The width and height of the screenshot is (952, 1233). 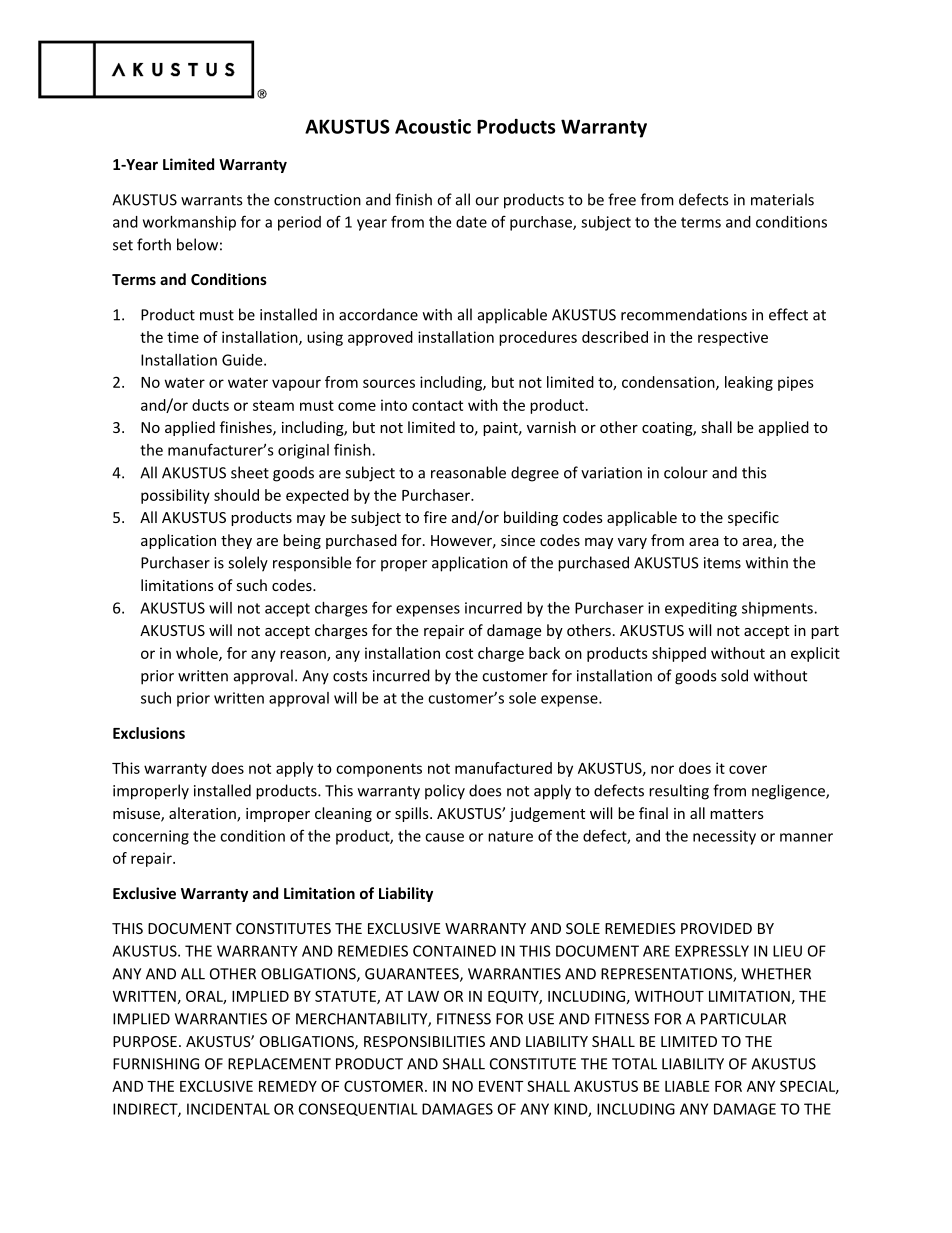 I want to click on INCIDENTAL, so click(x=228, y=1109).
